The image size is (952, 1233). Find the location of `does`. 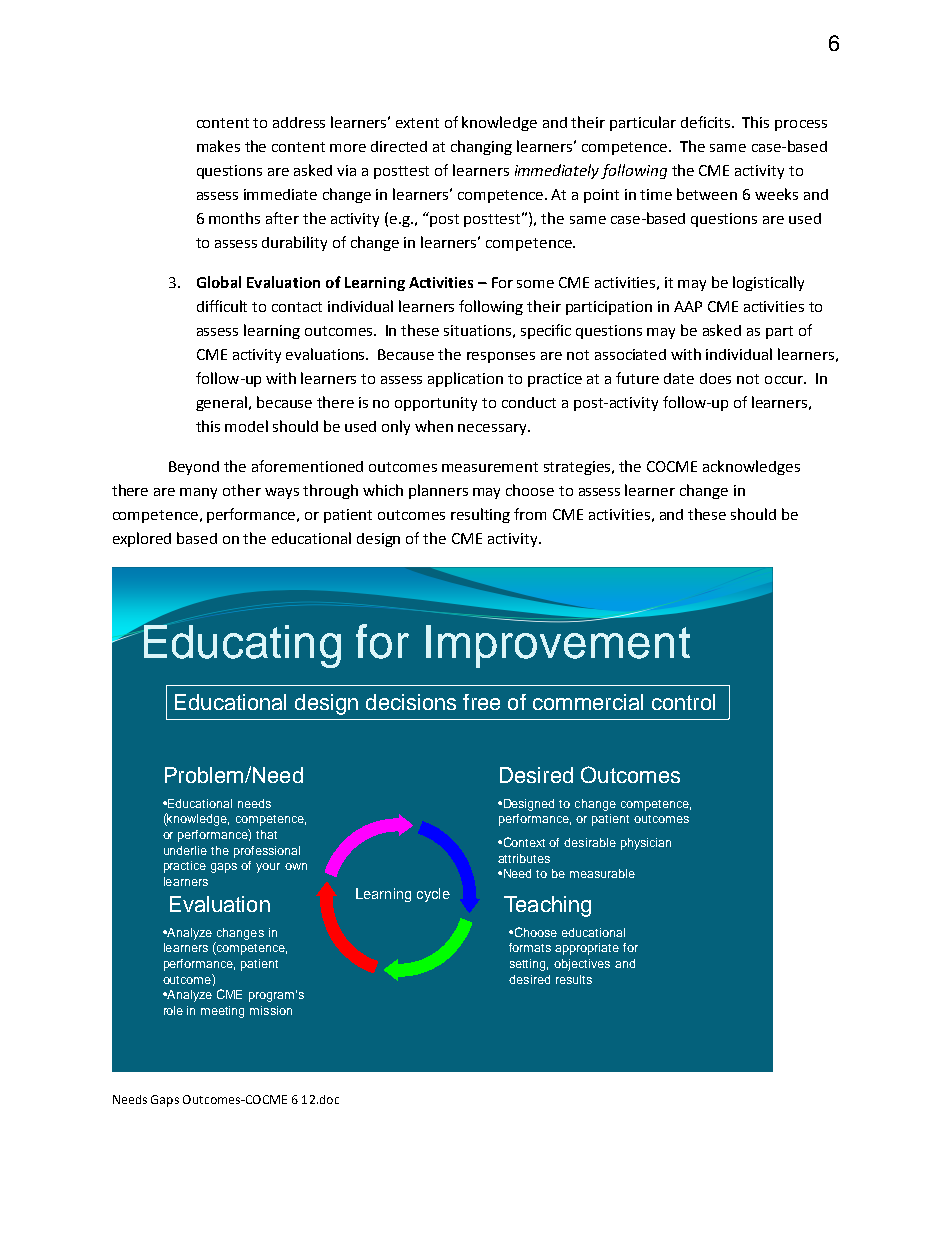

does is located at coordinates (715, 378).
